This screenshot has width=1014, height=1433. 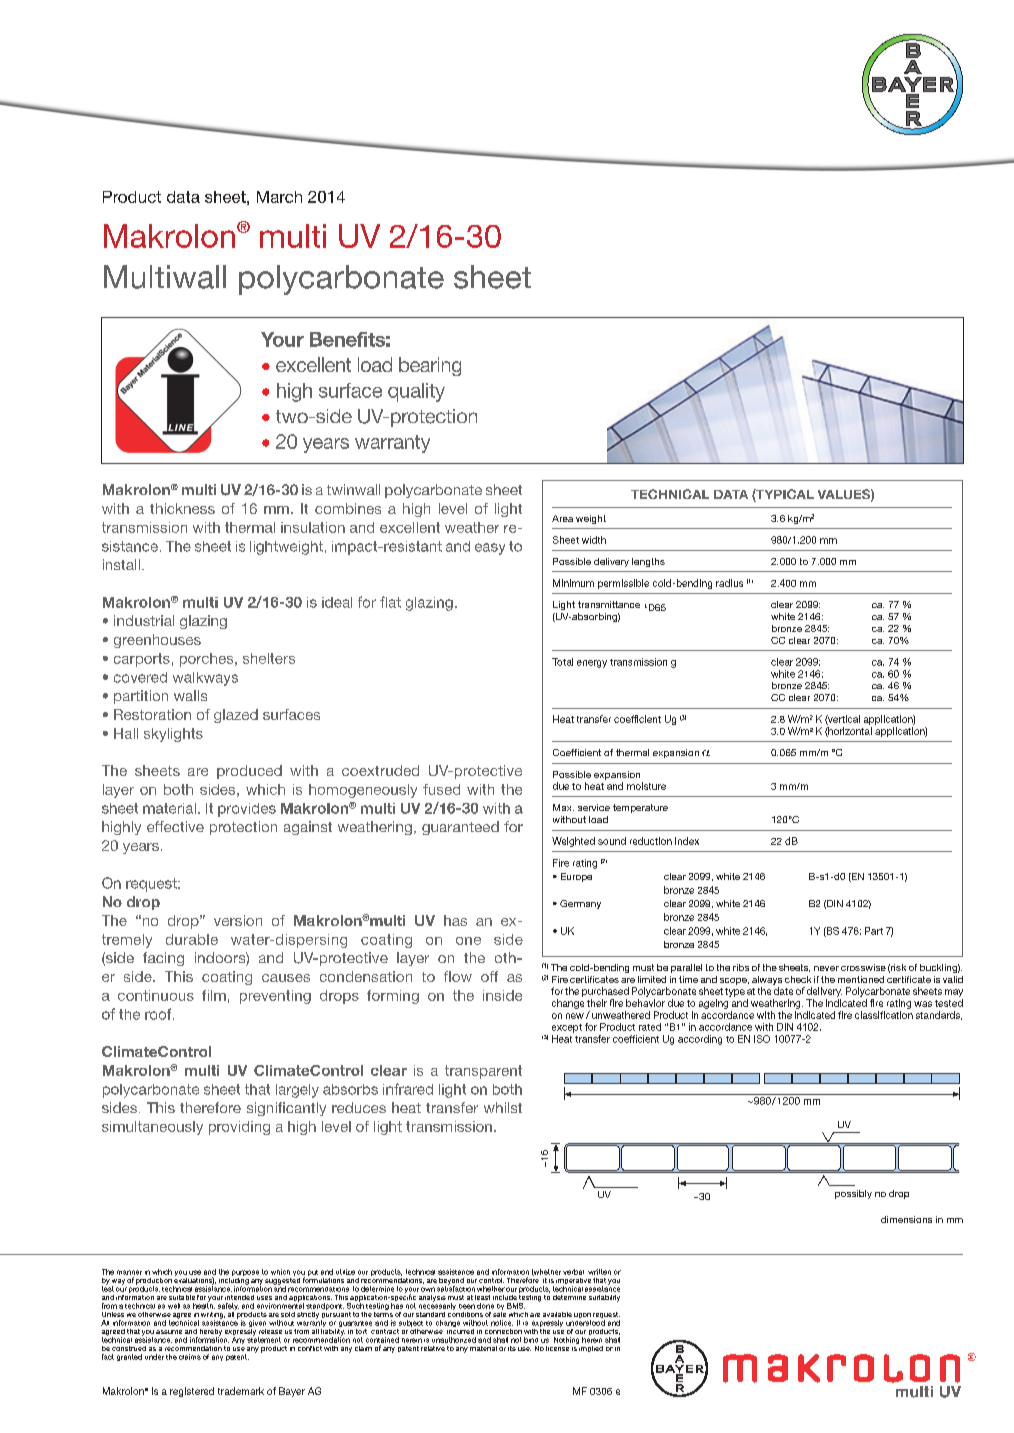 What do you see at coordinates (884, 1015) in the screenshot?
I see `classification` at bounding box center [884, 1015].
